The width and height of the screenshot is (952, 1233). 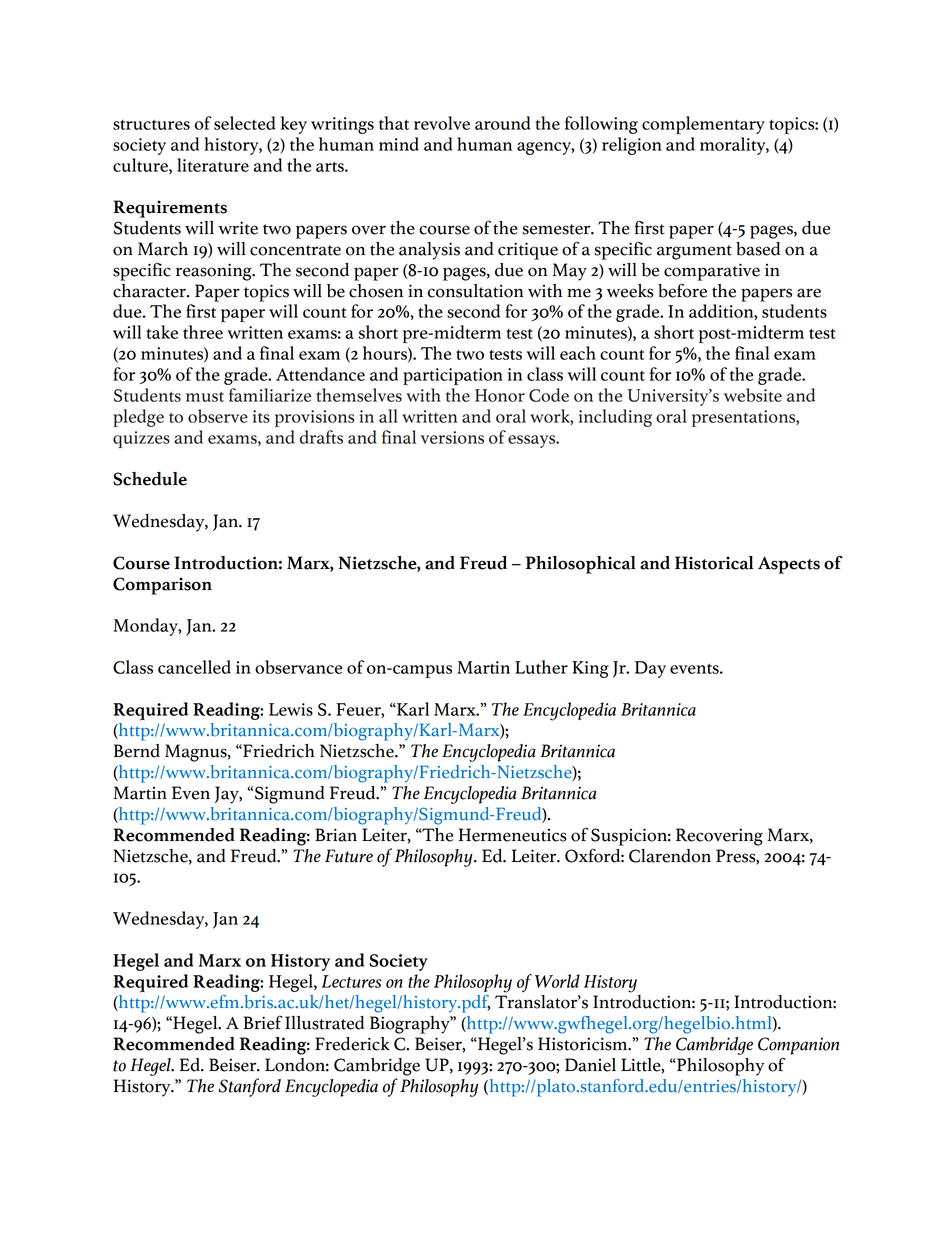 What do you see at coordinates (703, 125) in the screenshot?
I see `complementary` at bounding box center [703, 125].
